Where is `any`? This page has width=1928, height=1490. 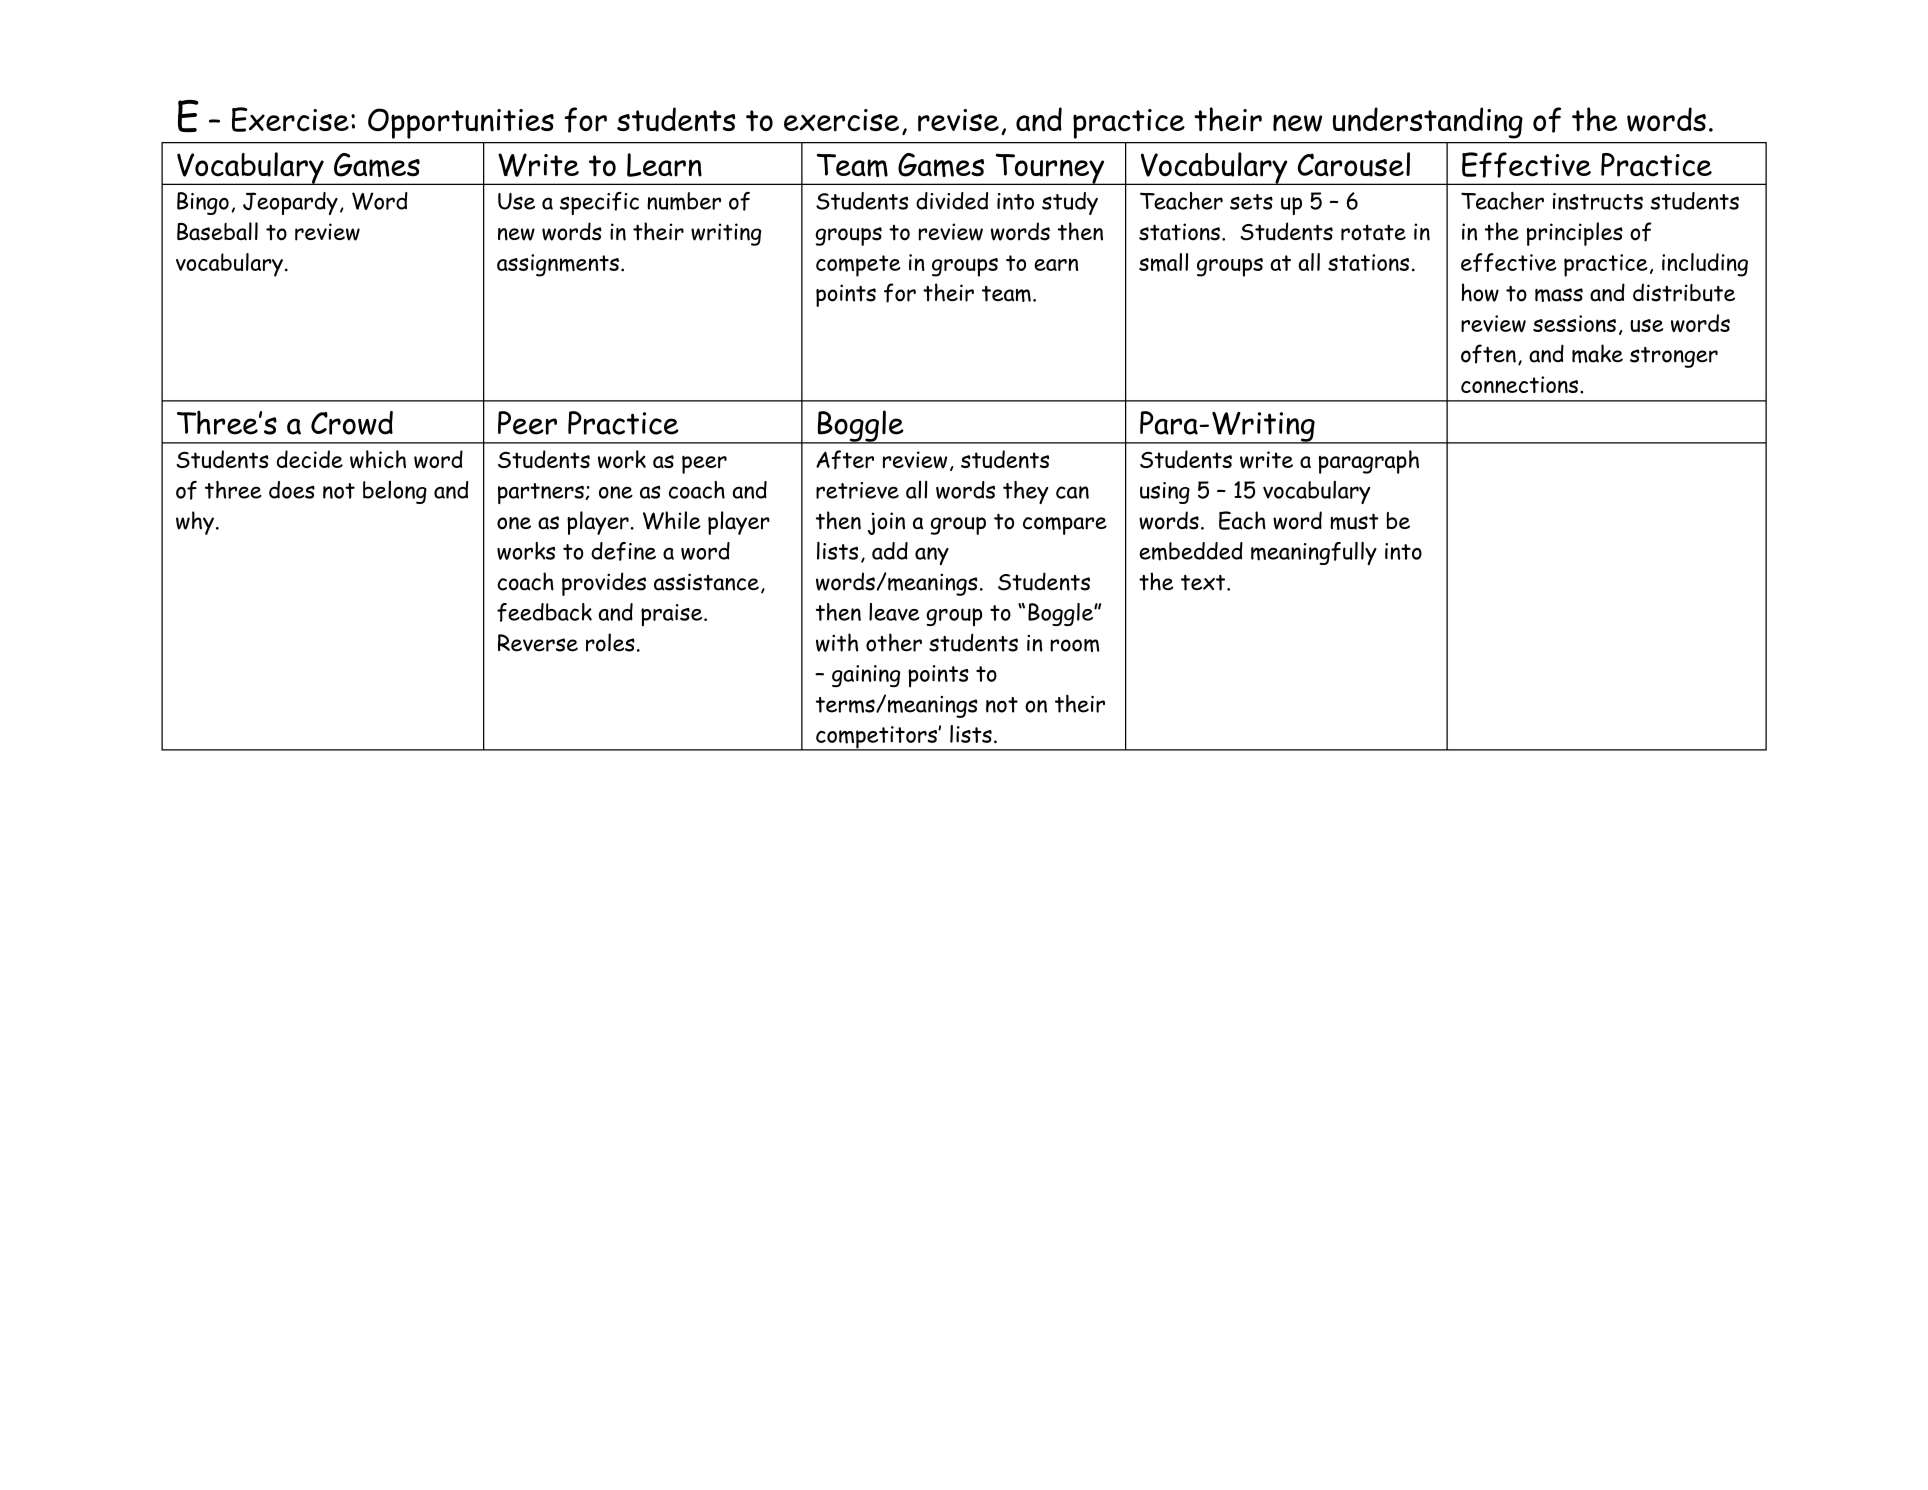 any is located at coordinates (932, 556).
